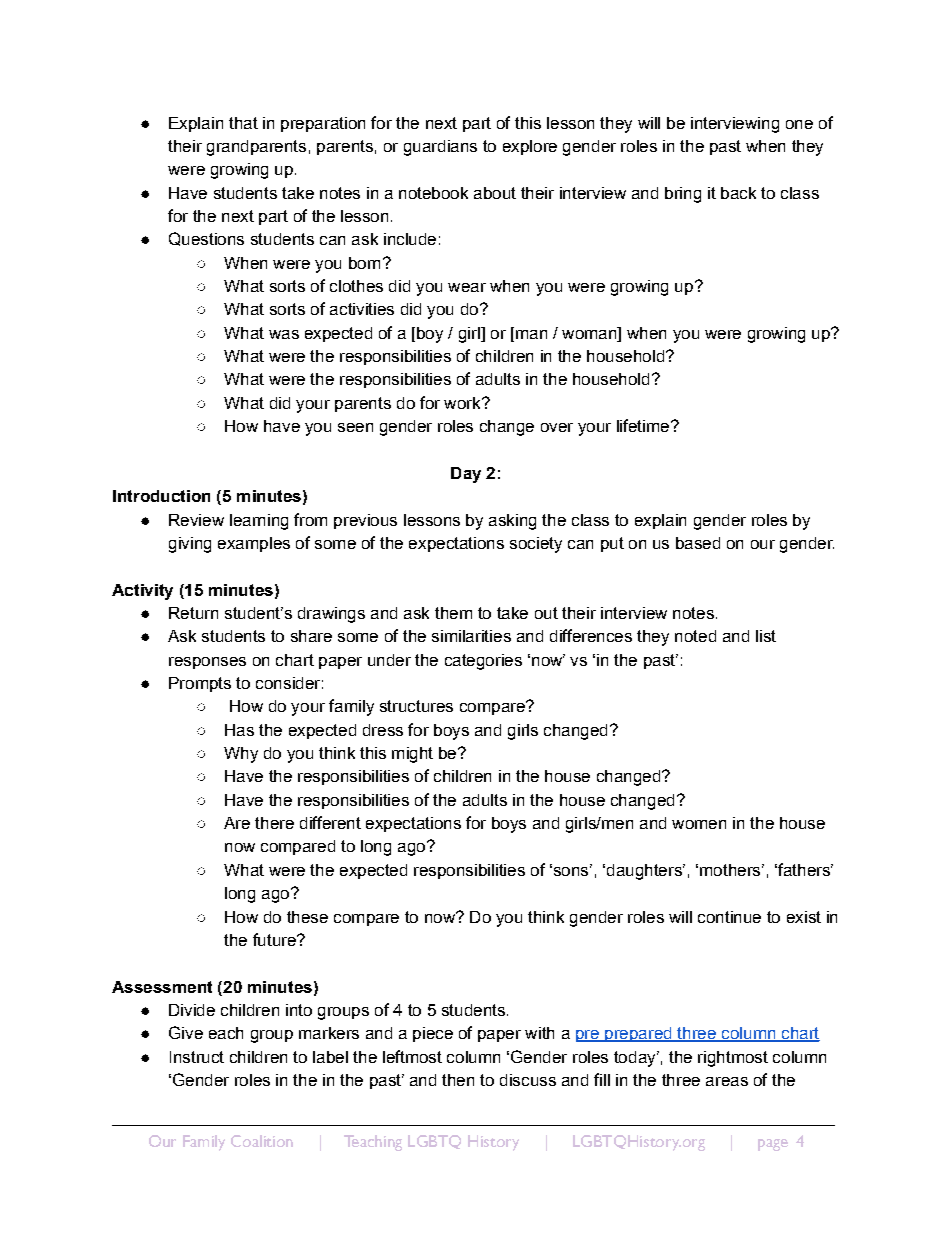  What do you see at coordinates (284, 334) in the image?
I see `was` at bounding box center [284, 334].
